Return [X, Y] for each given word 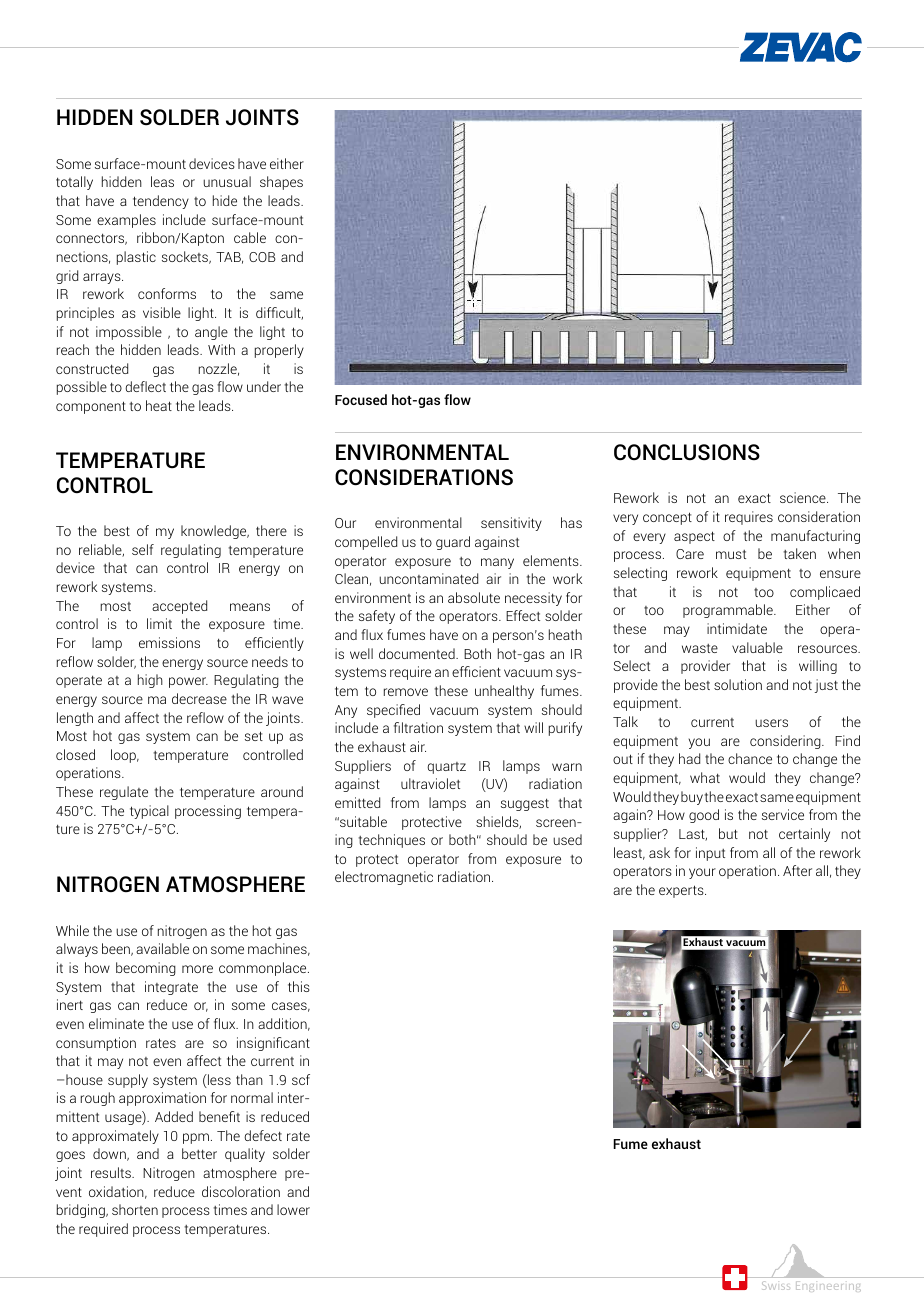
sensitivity [511, 524]
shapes [281, 183]
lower [293, 1209]
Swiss [775, 1285]
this [299, 986]
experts [682, 891]
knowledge [215, 532]
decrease [199, 698]
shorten [135, 1209]
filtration [418, 727]
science [804, 497]
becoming [146, 969]
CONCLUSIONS [687, 452]
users [771, 723]
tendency [161, 202]
